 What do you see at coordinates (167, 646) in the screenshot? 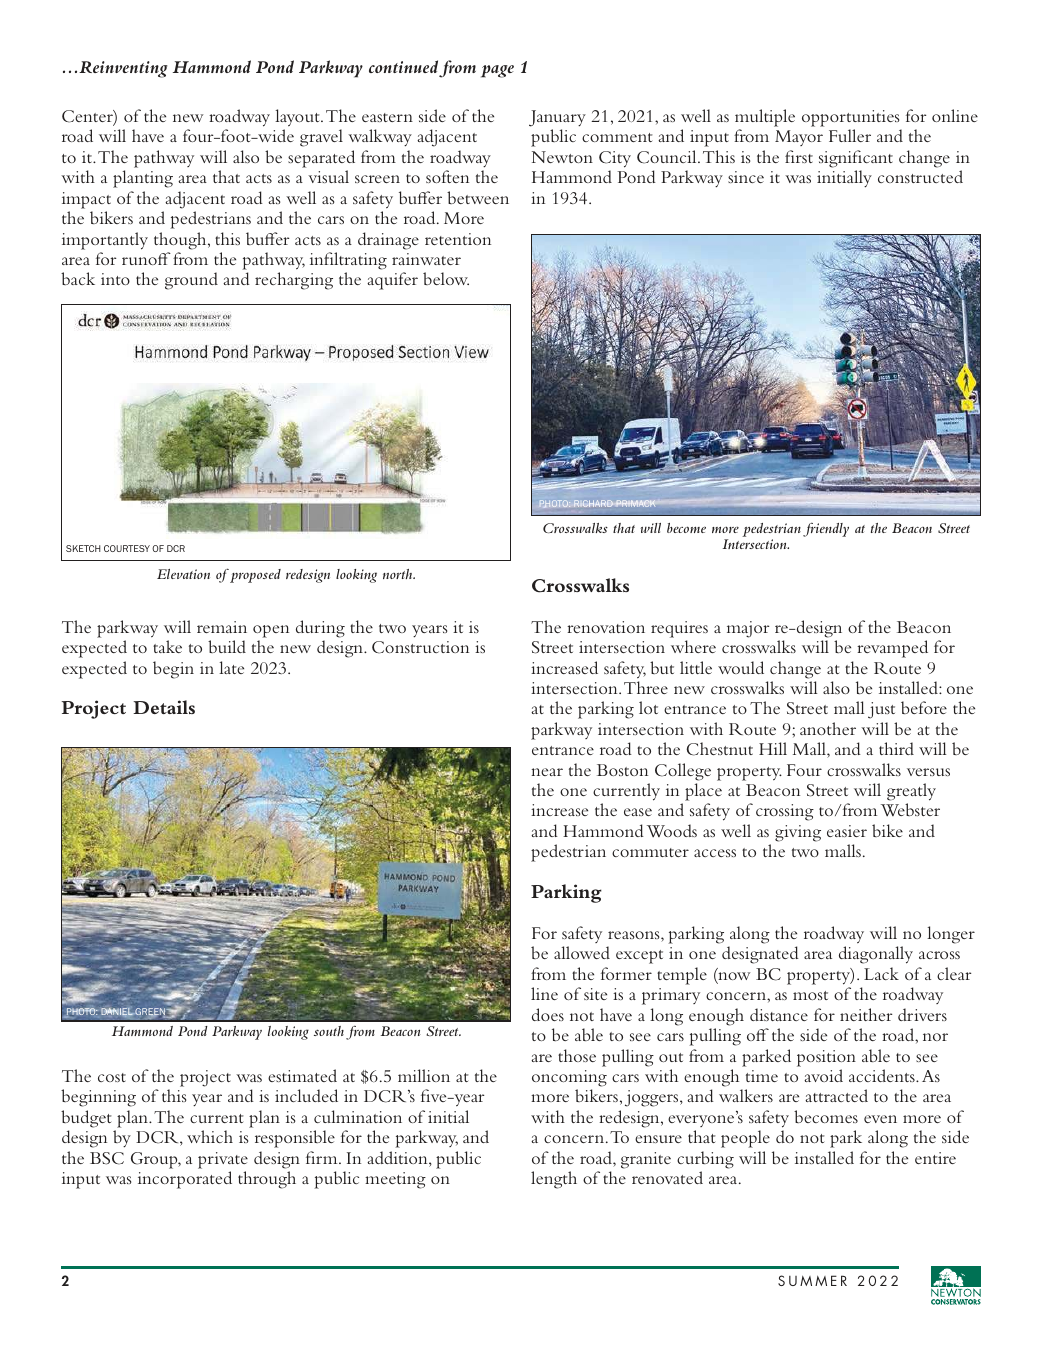
I see `take` at bounding box center [167, 646].
